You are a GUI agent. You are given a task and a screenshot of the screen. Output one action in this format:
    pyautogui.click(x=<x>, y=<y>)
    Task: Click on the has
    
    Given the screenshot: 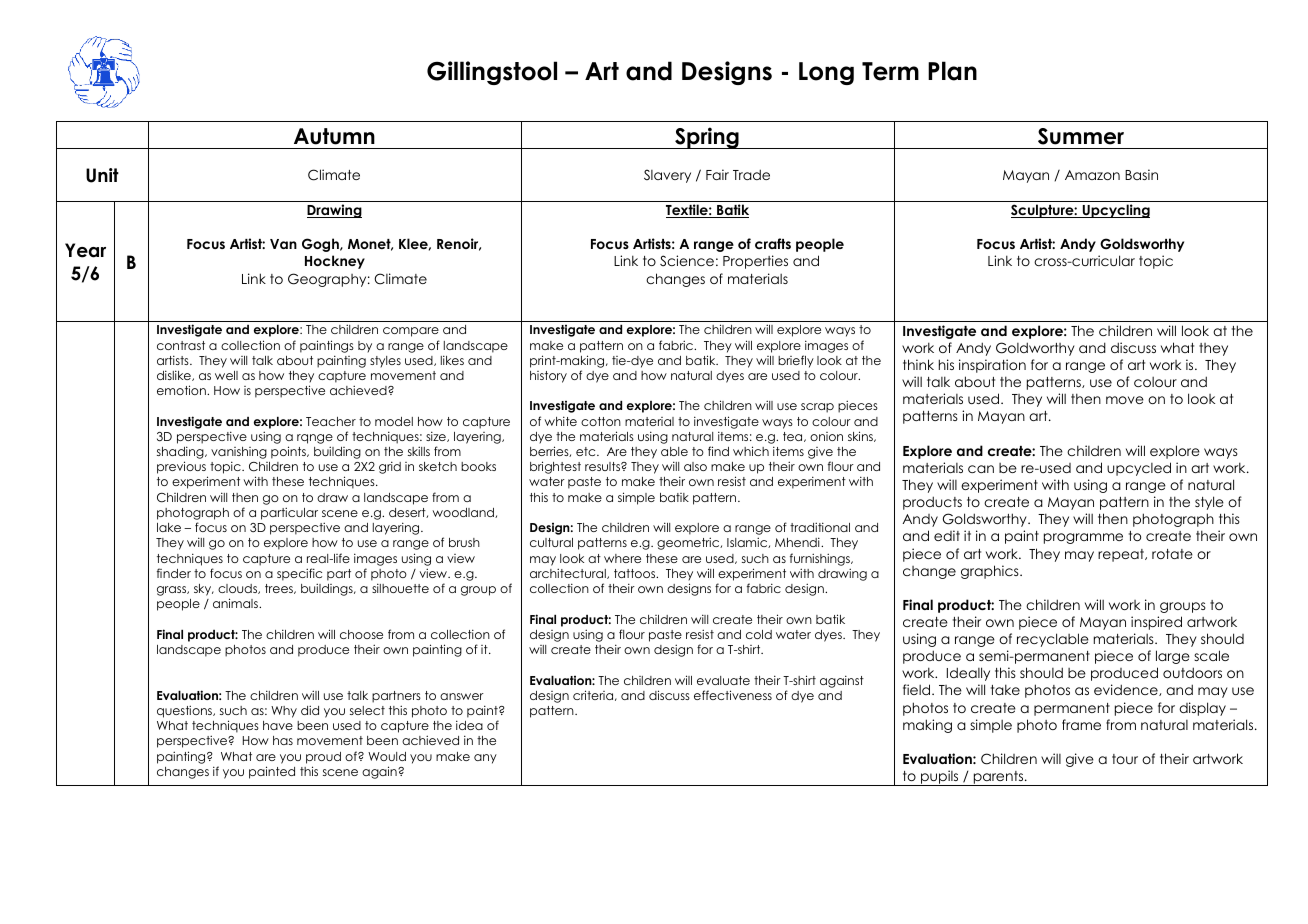 What is the action you would take?
    pyautogui.click(x=283, y=740)
